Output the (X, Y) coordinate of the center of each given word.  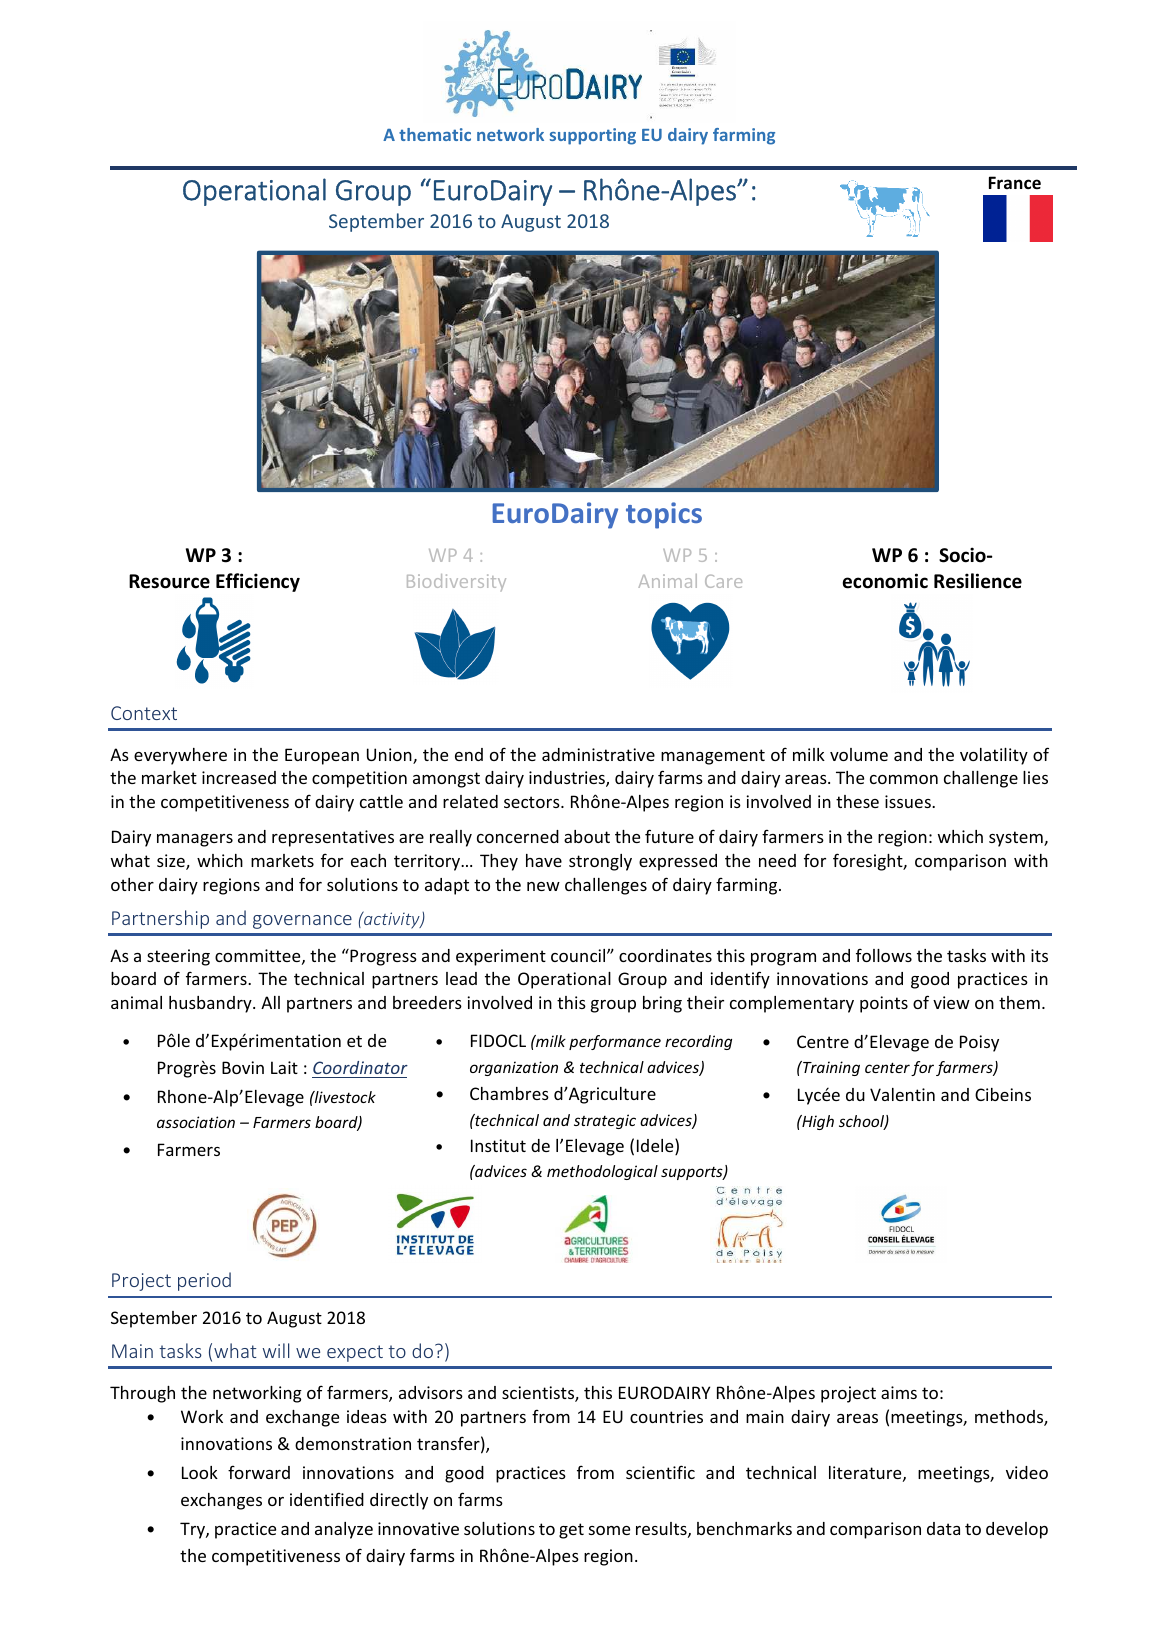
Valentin (902, 1094)
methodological (602, 1172)
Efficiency (258, 582)
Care (723, 581)
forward (259, 1472)
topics (664, 515)
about (587, 836)
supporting (593, 136)
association (196, 1122)
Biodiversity (456, 582)
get (571, 1531)
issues (909, 801)
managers (195, 840)
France (1015, 182)
